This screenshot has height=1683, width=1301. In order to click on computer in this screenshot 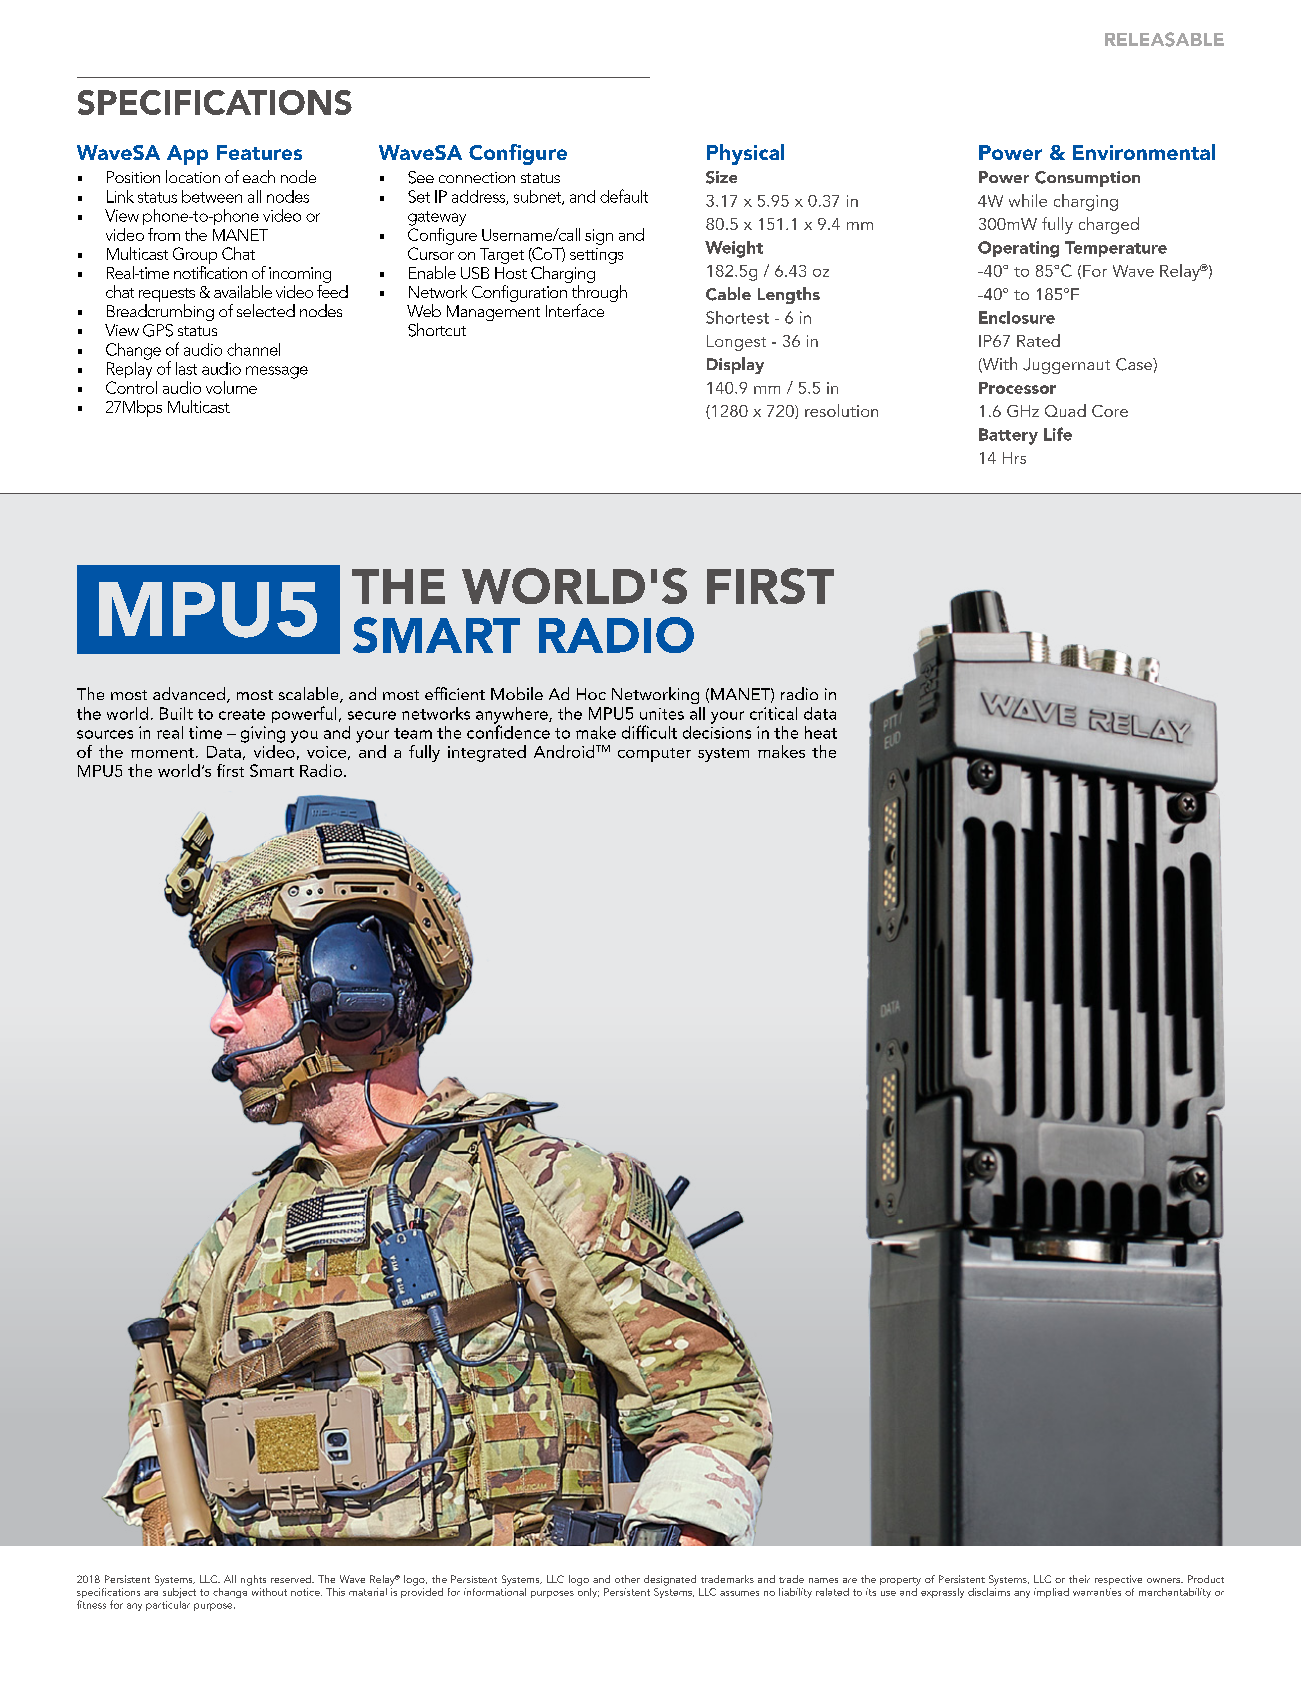, I will do `click(654, 755)`.
